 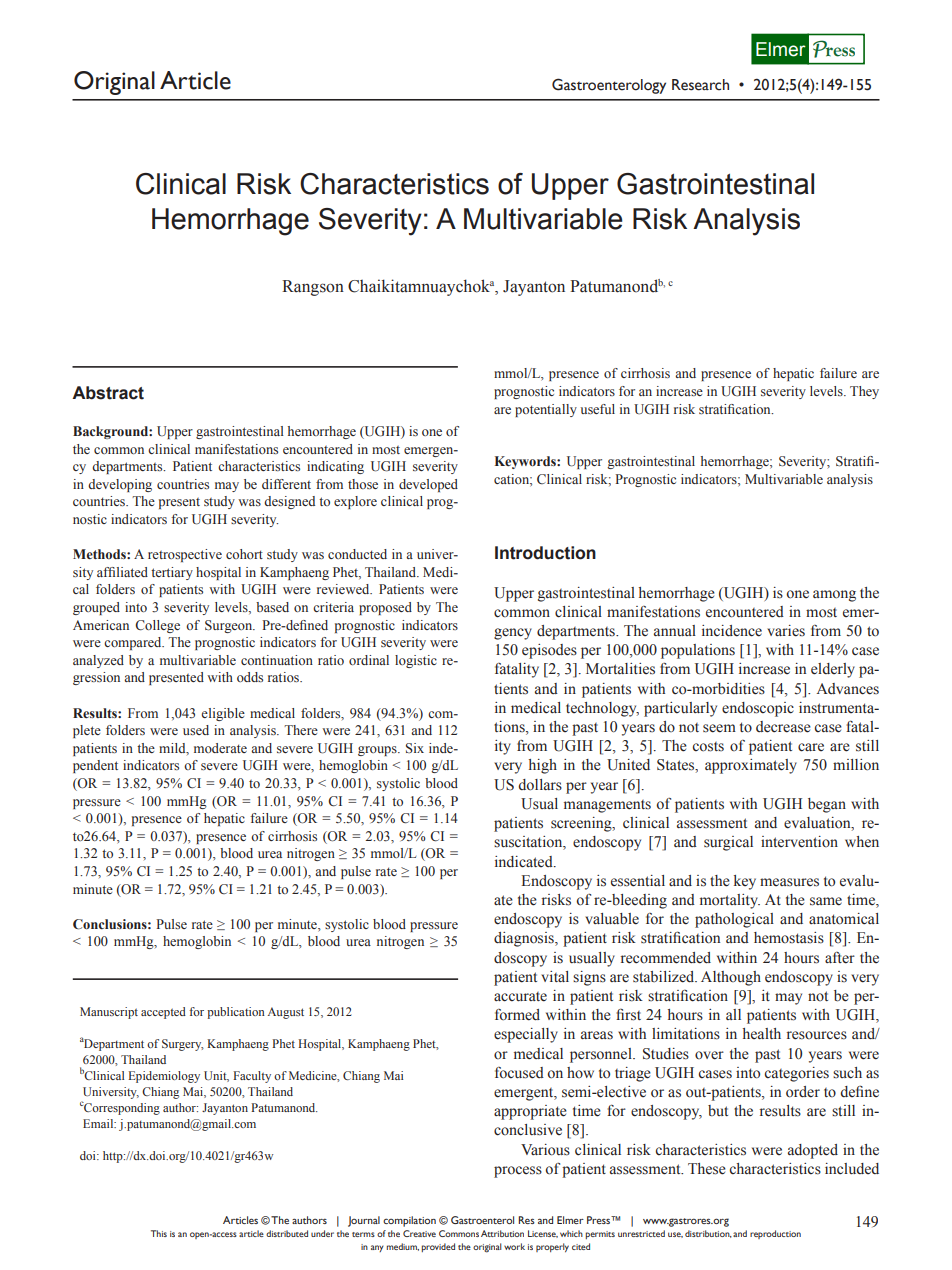 I want to click on College, so click(x=157, y=626).
